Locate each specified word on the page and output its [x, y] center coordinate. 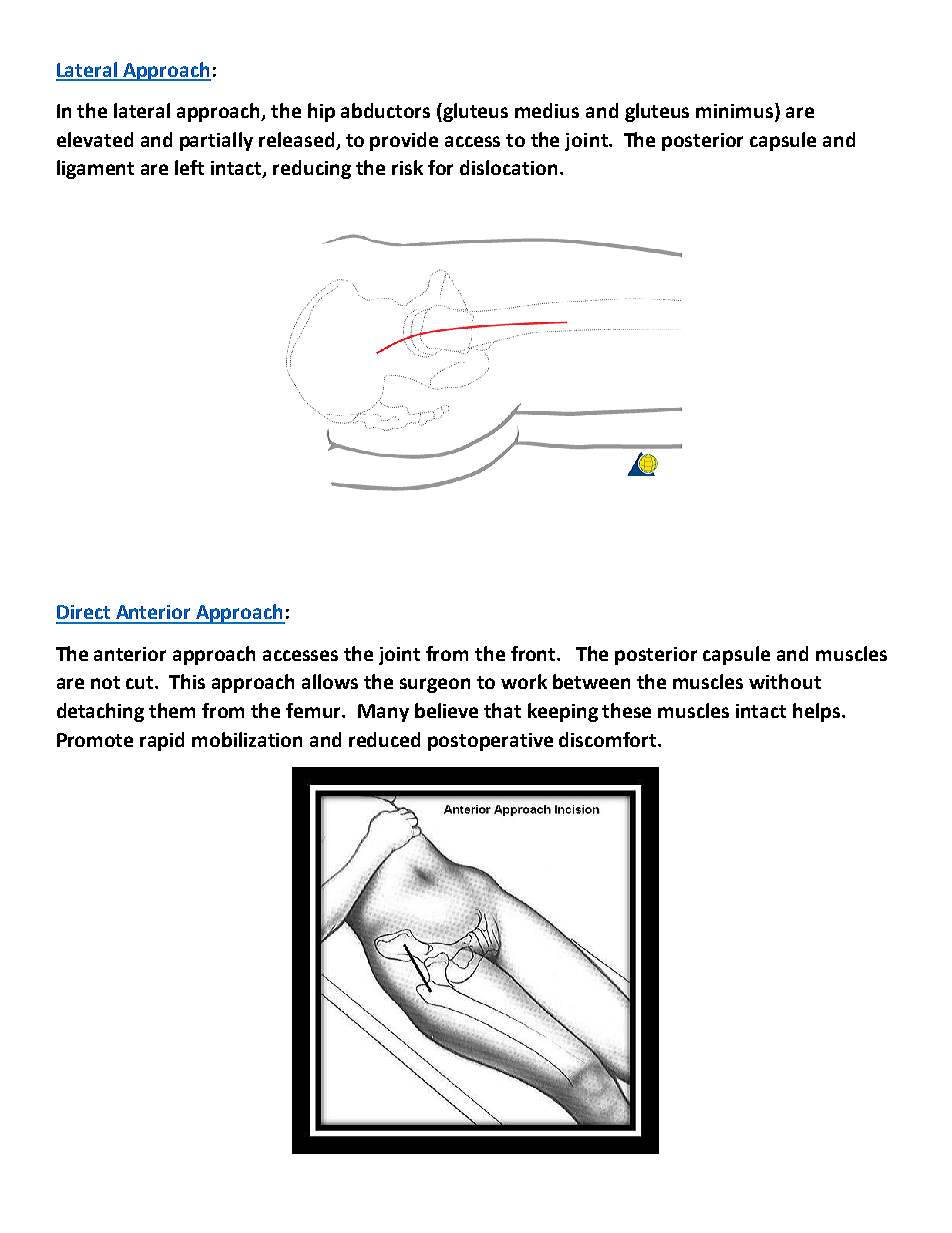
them [172, 710]
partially [216, 141]
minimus [736, 112]
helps [816, 712]
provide [404, 141]
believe [446, 710]
